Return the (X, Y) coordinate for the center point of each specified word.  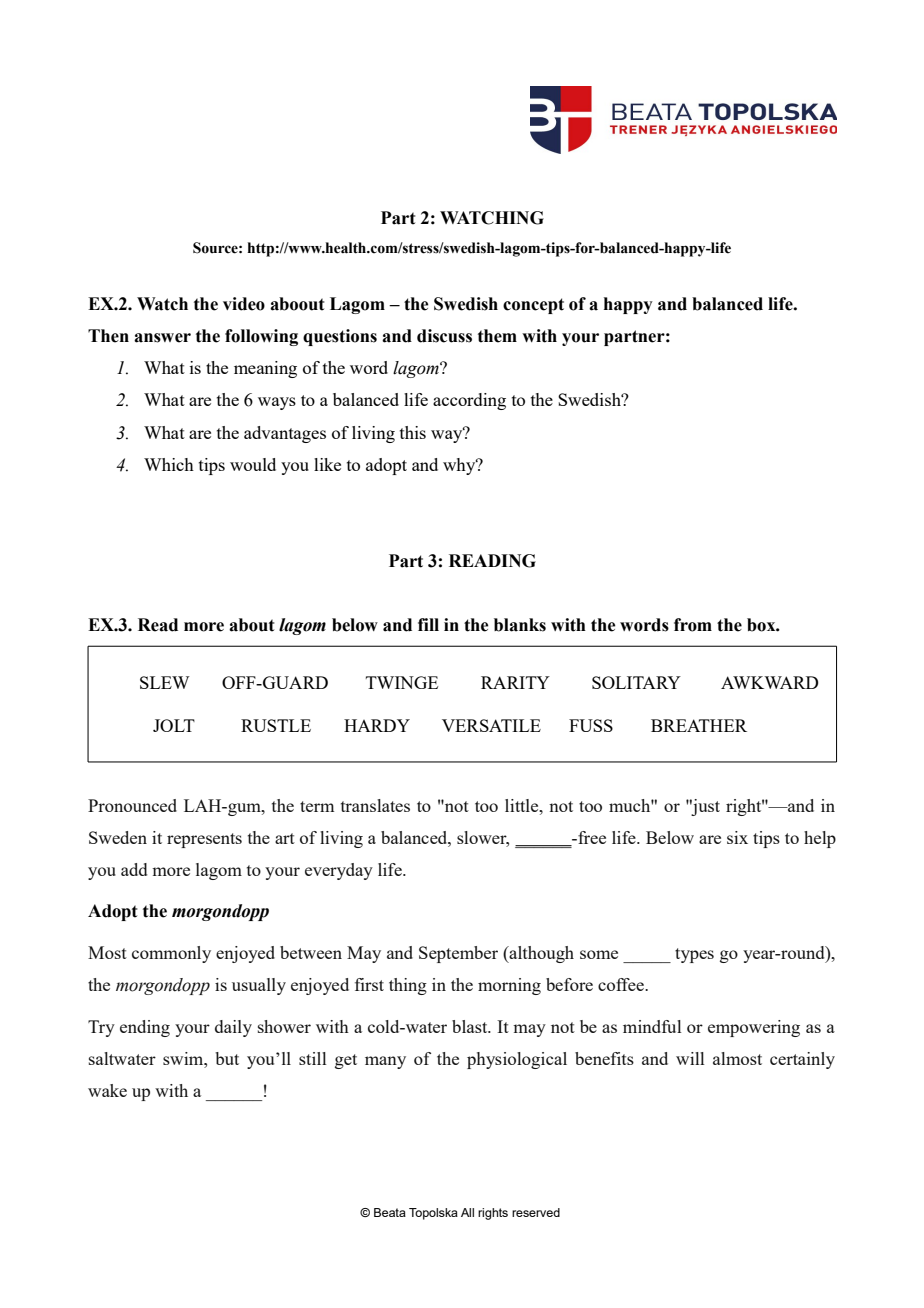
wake (107, 1090)
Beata (390, 1212)
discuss (444, 336)
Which (169, 464)
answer (162, 338)
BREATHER (699, 725)
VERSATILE (491, 725)
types (694, 955)
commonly (171, 954)
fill (428, 624)
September (458, 954)
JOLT (174, 725)
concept (533, 306)
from (693, 625)
